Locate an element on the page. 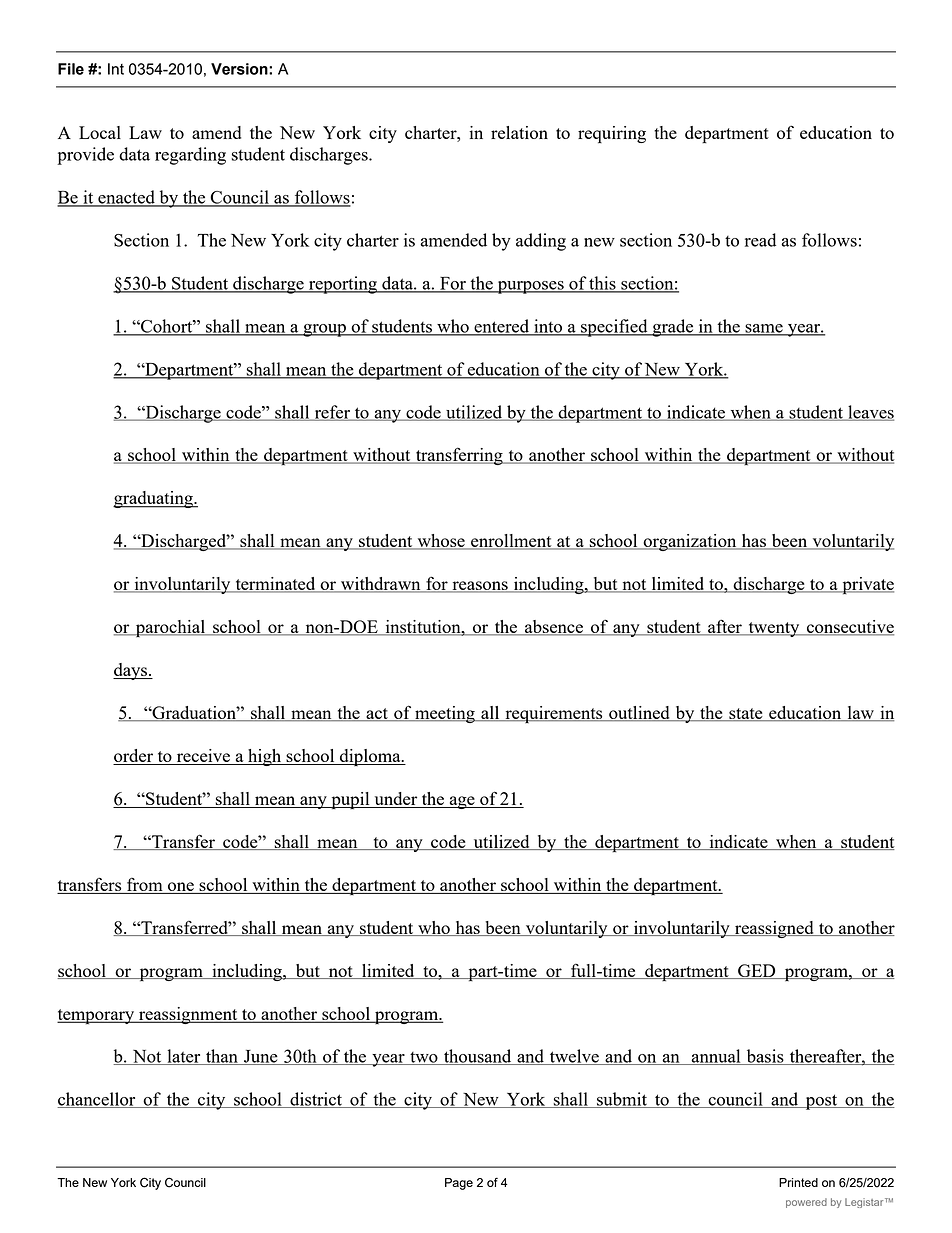 Image resolution: width=952 pixels, height=1233 pixels. requiring is located at coordinates (612, 135).
